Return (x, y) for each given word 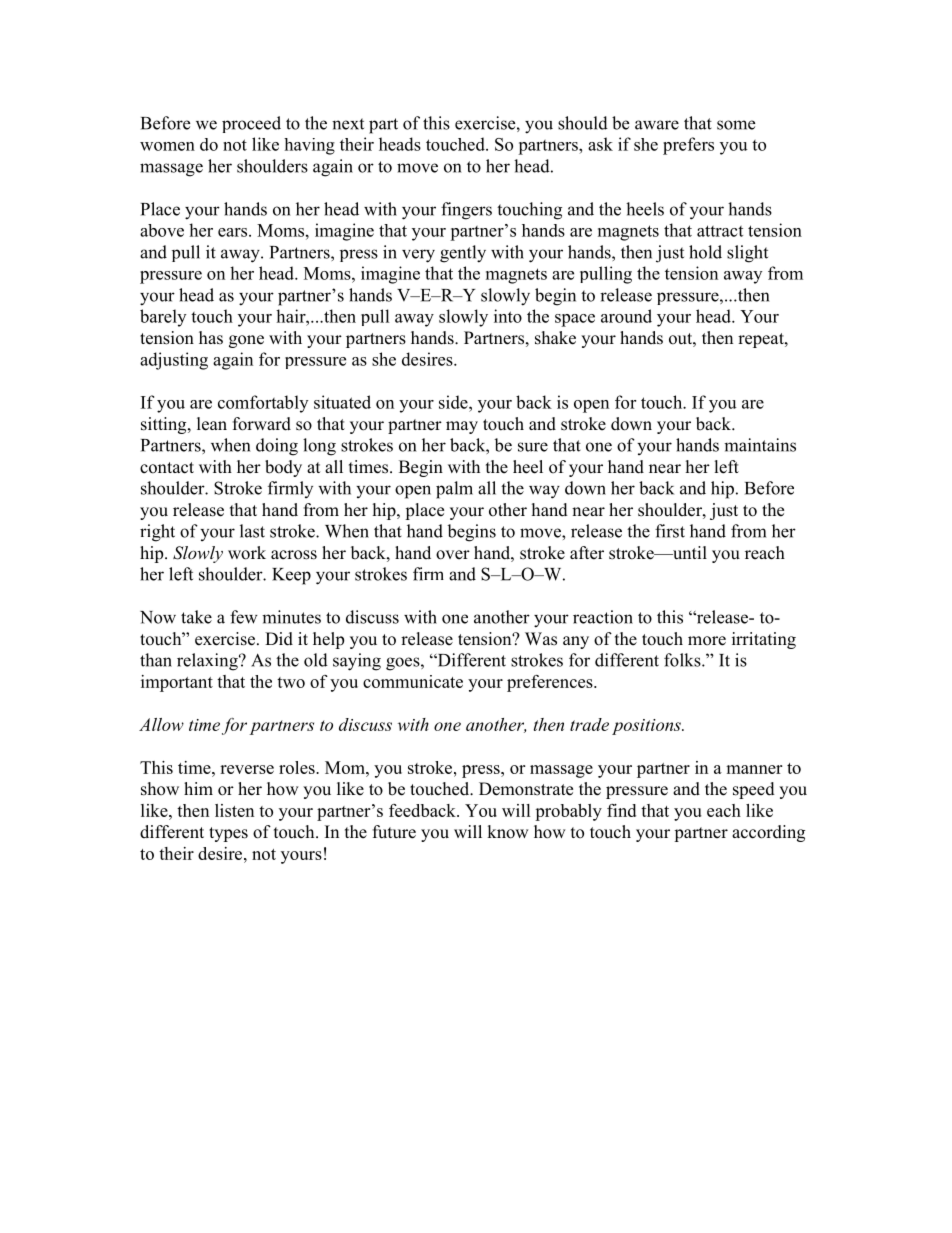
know (508, 832)
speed (754, 790)
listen (234, 810)
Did (279, 639)
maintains (760, 445)
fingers (466, 211)
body (283, 468)
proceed (251, 124)
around (626, 316)
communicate (413, 681)
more (707, 641)
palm (454, 490)
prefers (688, 146)
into (508, 316)
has (211, 338)
